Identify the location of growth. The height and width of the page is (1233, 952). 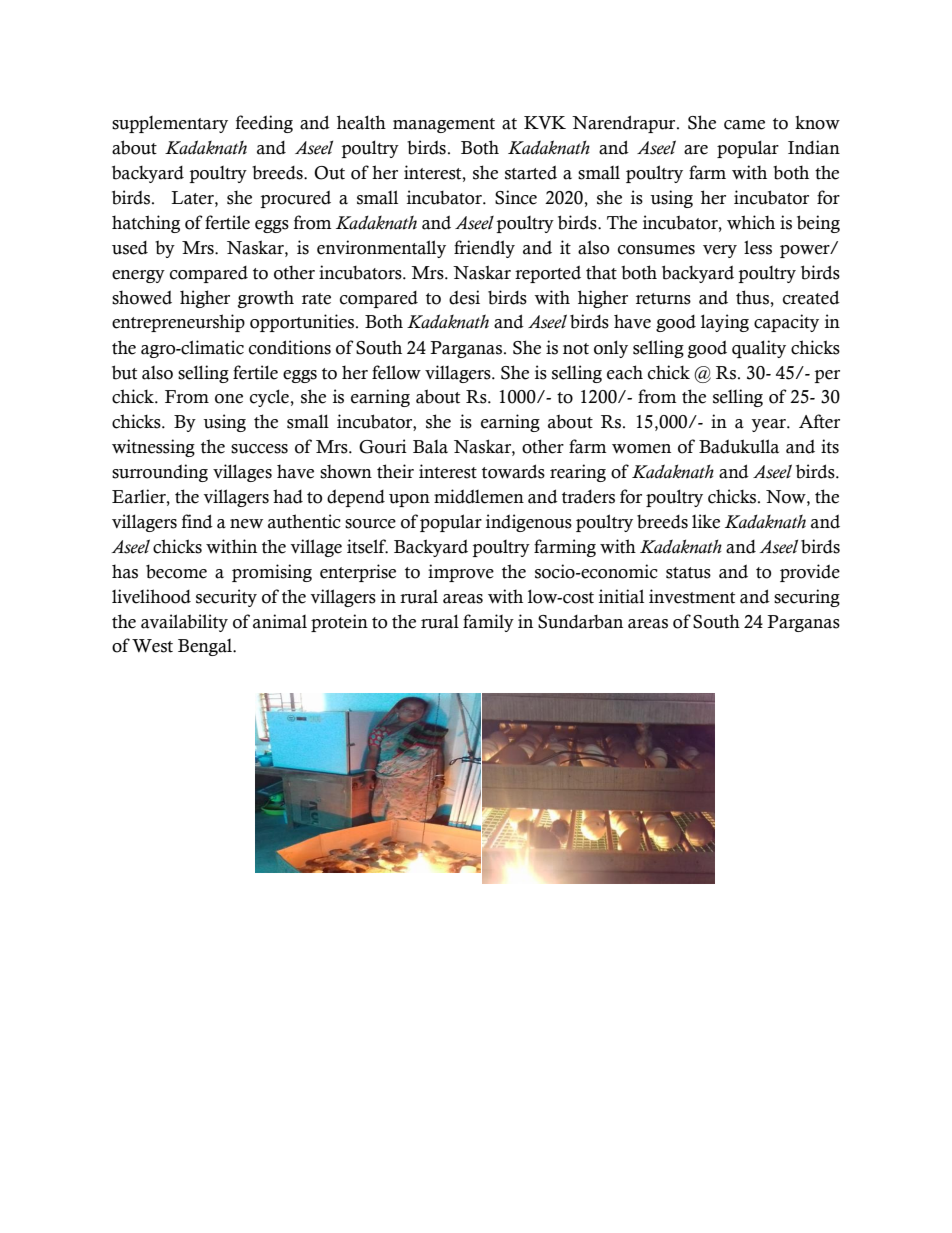
(266, 299).
